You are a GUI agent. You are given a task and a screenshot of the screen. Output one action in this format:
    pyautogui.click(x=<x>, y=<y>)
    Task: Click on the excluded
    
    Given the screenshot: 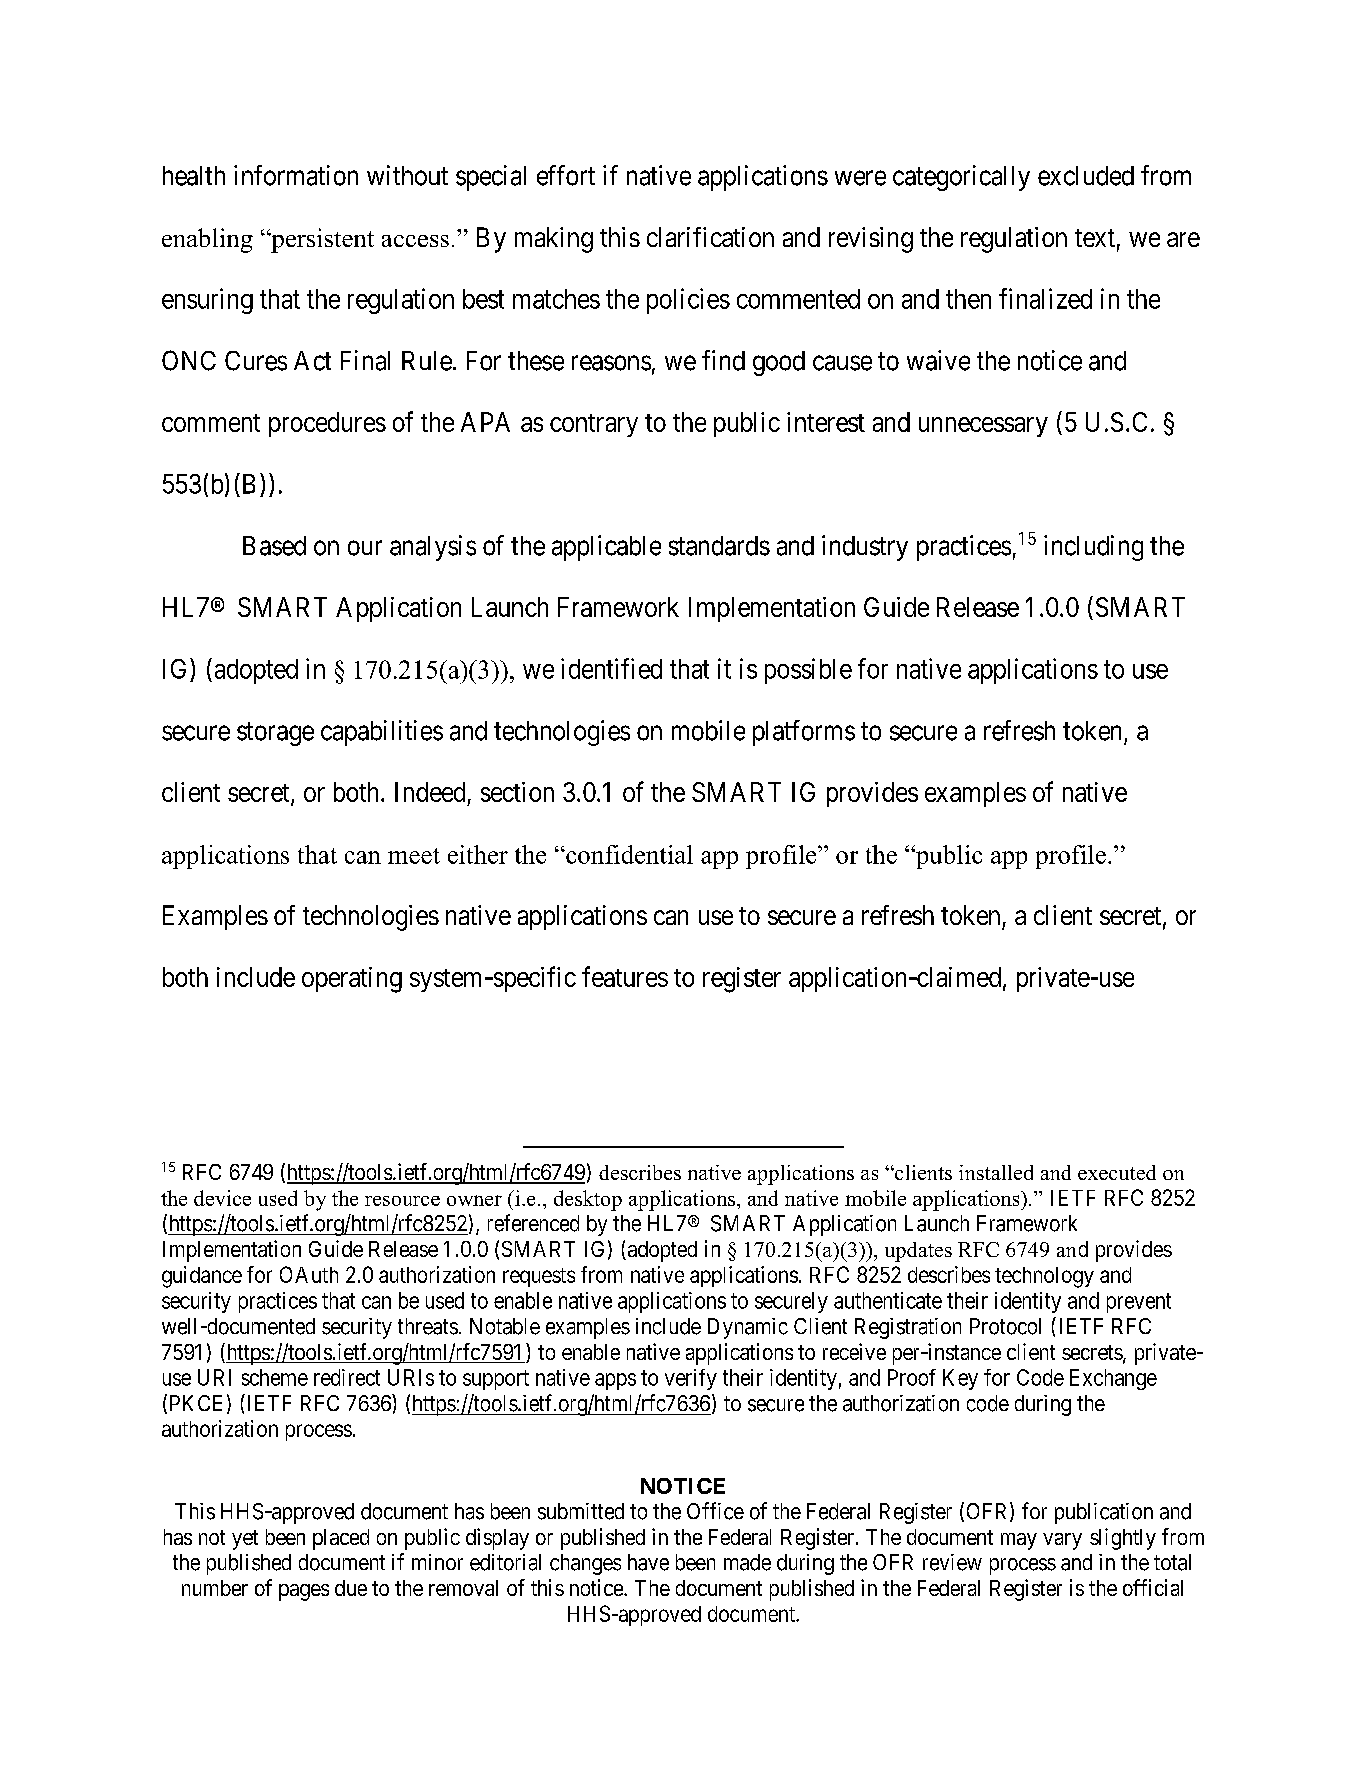 What is the action you would take?
    pyautogui.click(x=1086, y=176)
